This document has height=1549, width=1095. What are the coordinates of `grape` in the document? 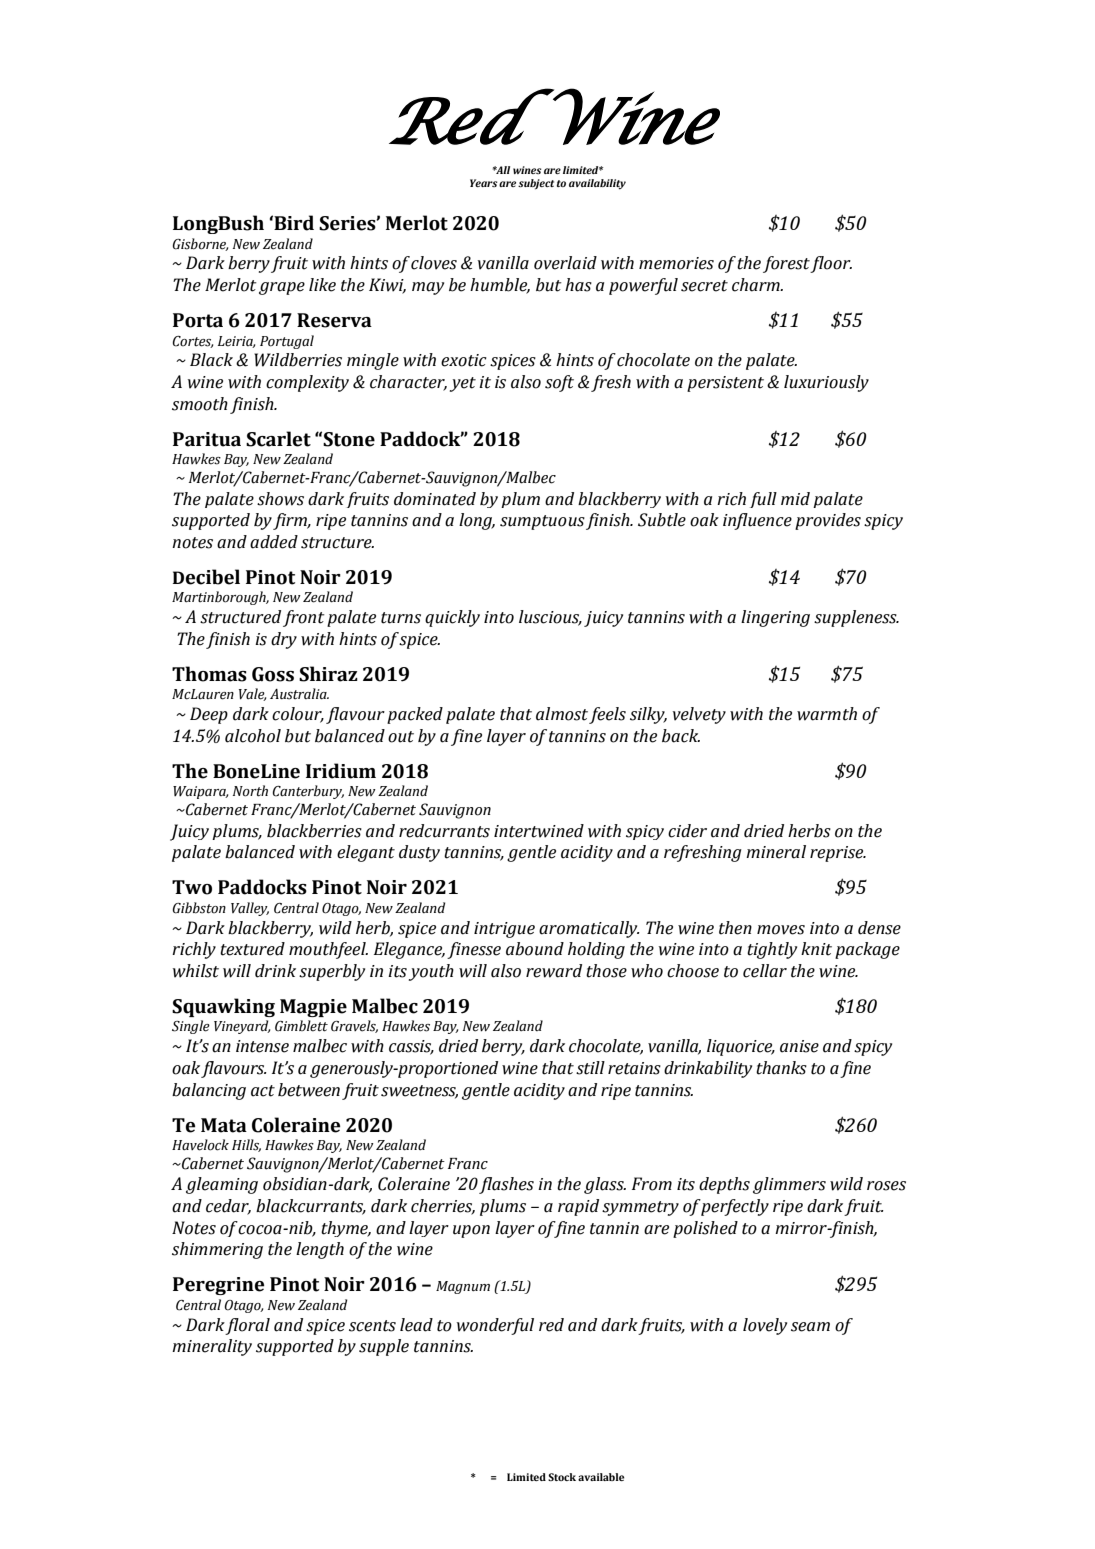 It's located at (282, 288).
